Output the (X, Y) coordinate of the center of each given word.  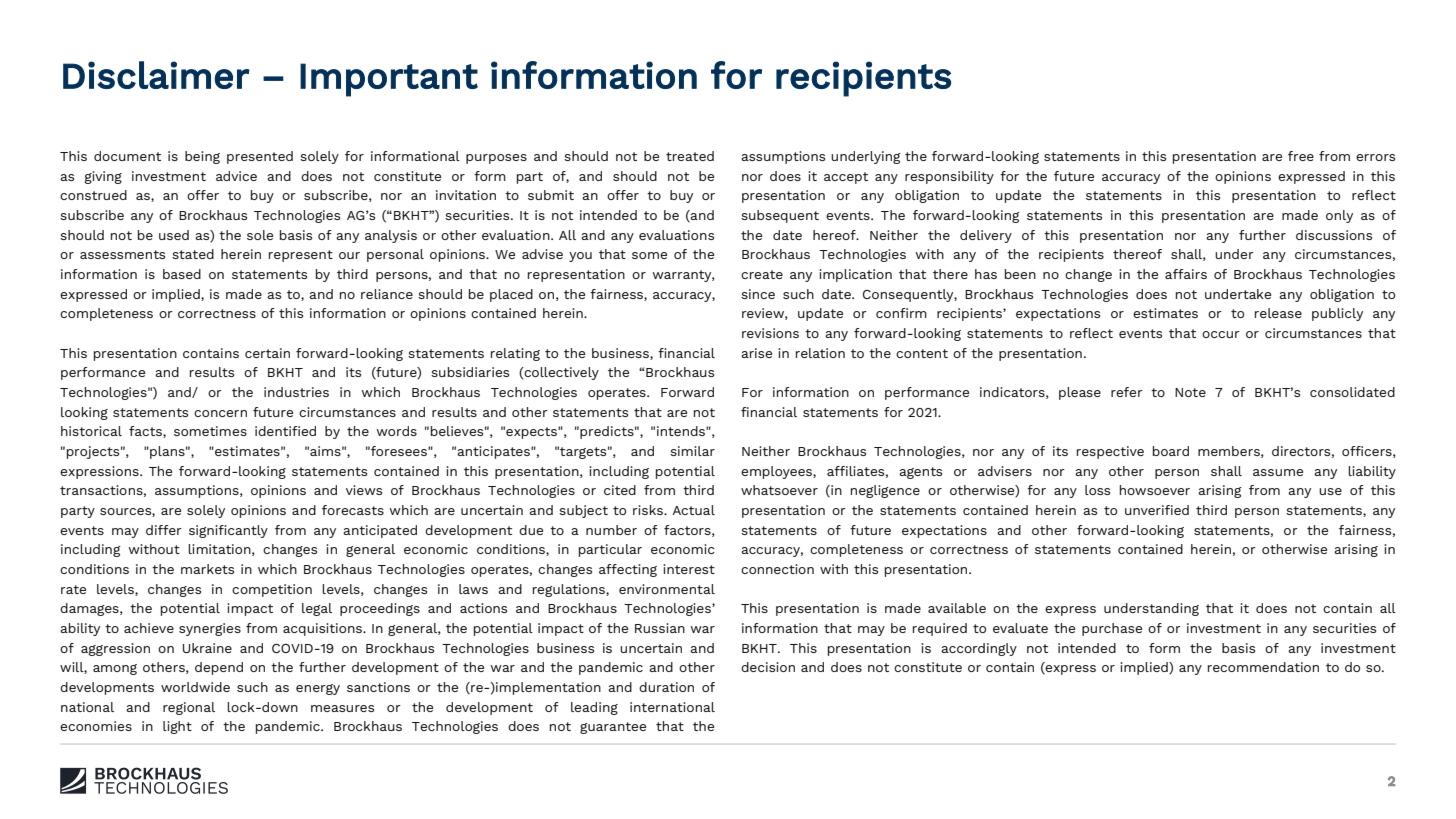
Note (1190, 392)
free (1301, 156)
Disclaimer (156, 75)
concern (220, 413)
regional (189, 708)
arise (756, 353)
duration (666, 687)
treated (690, 156)
